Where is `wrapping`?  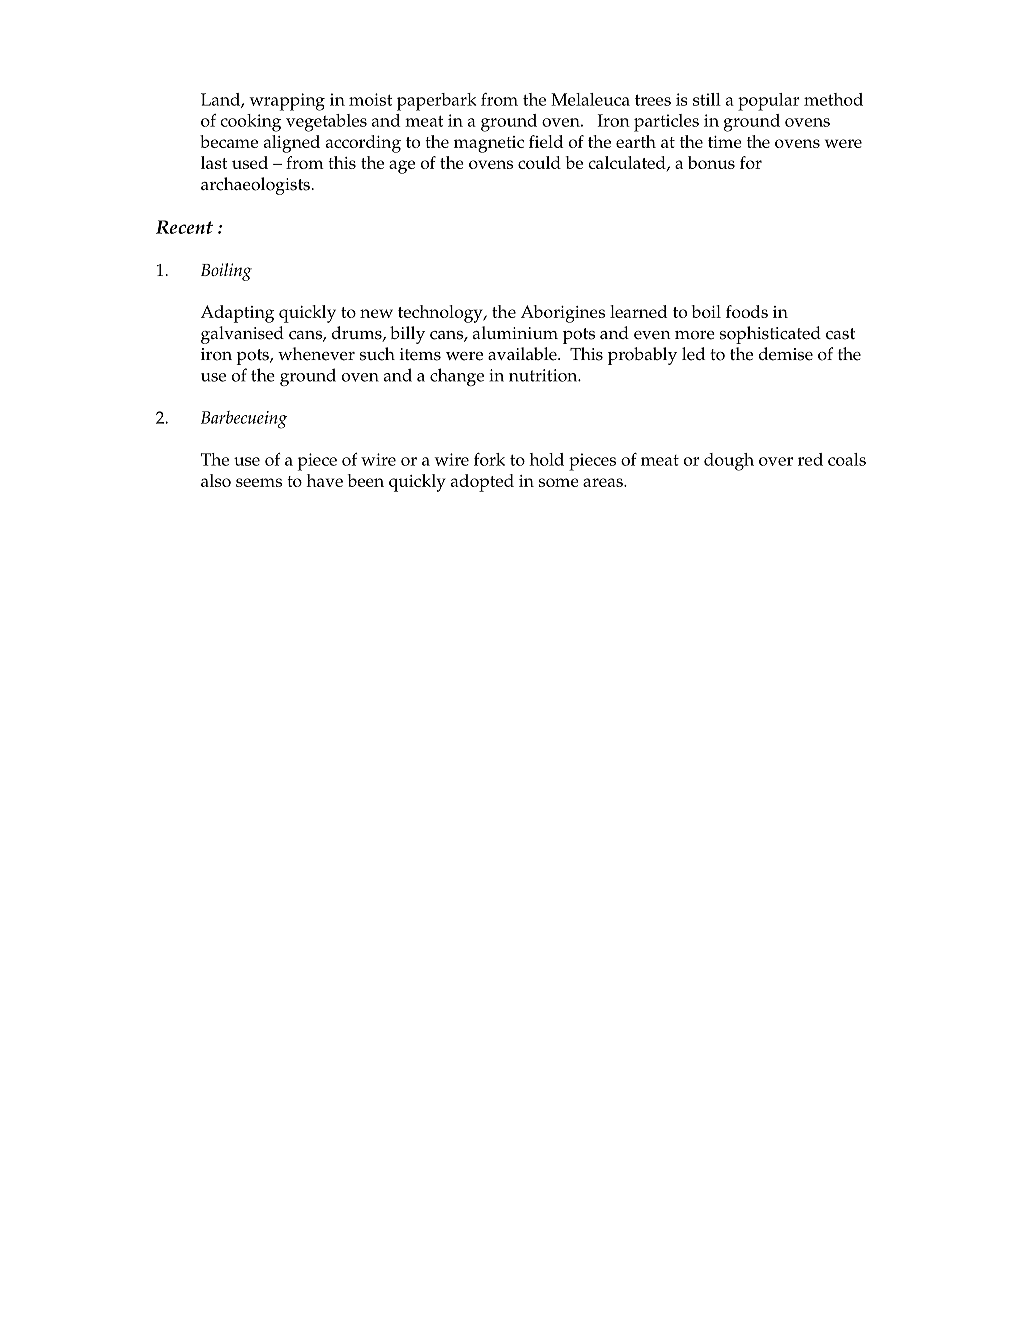
wrapping is located at coordinates (287, 102).
